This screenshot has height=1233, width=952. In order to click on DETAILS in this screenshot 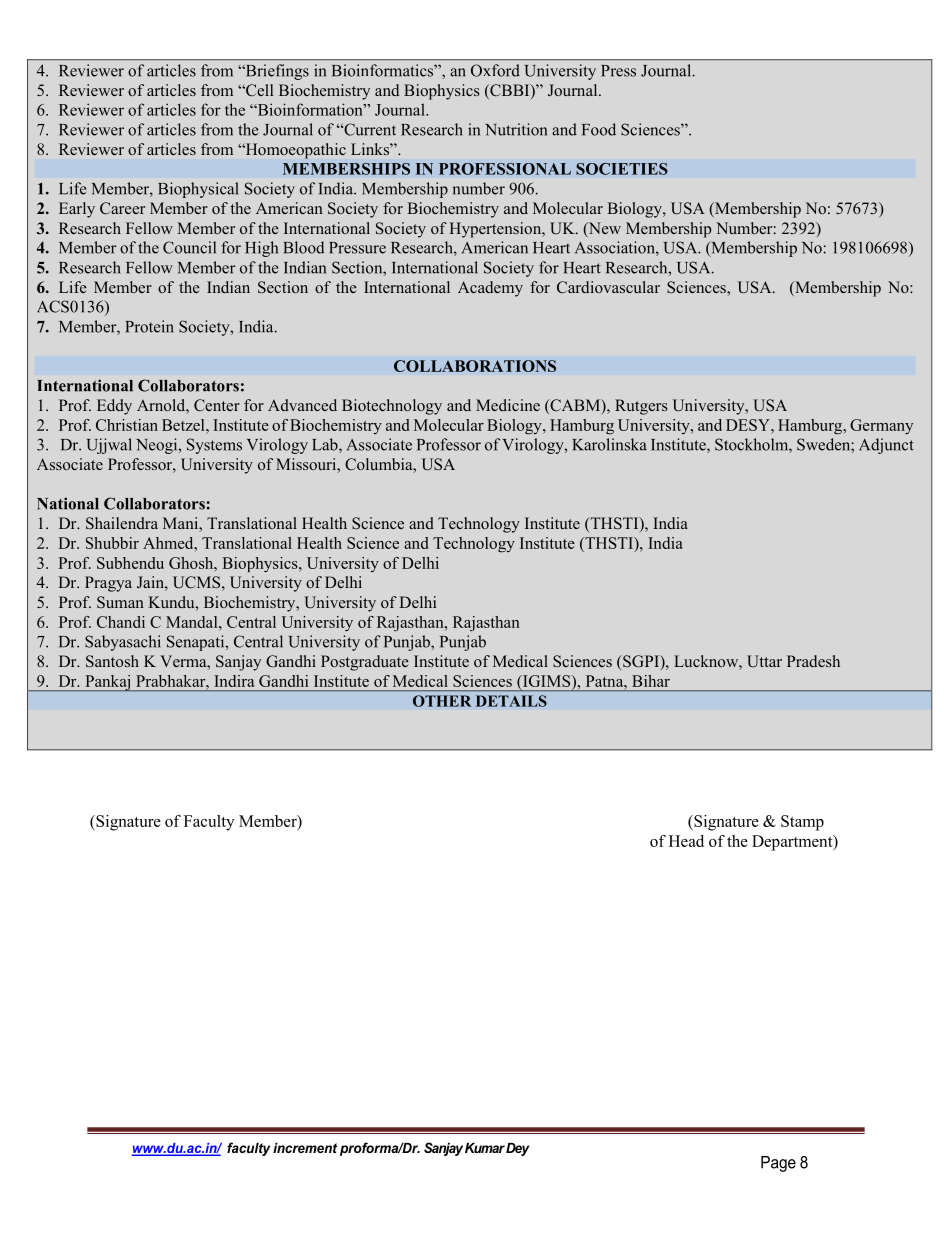, I will do `click(511, 701)`.
